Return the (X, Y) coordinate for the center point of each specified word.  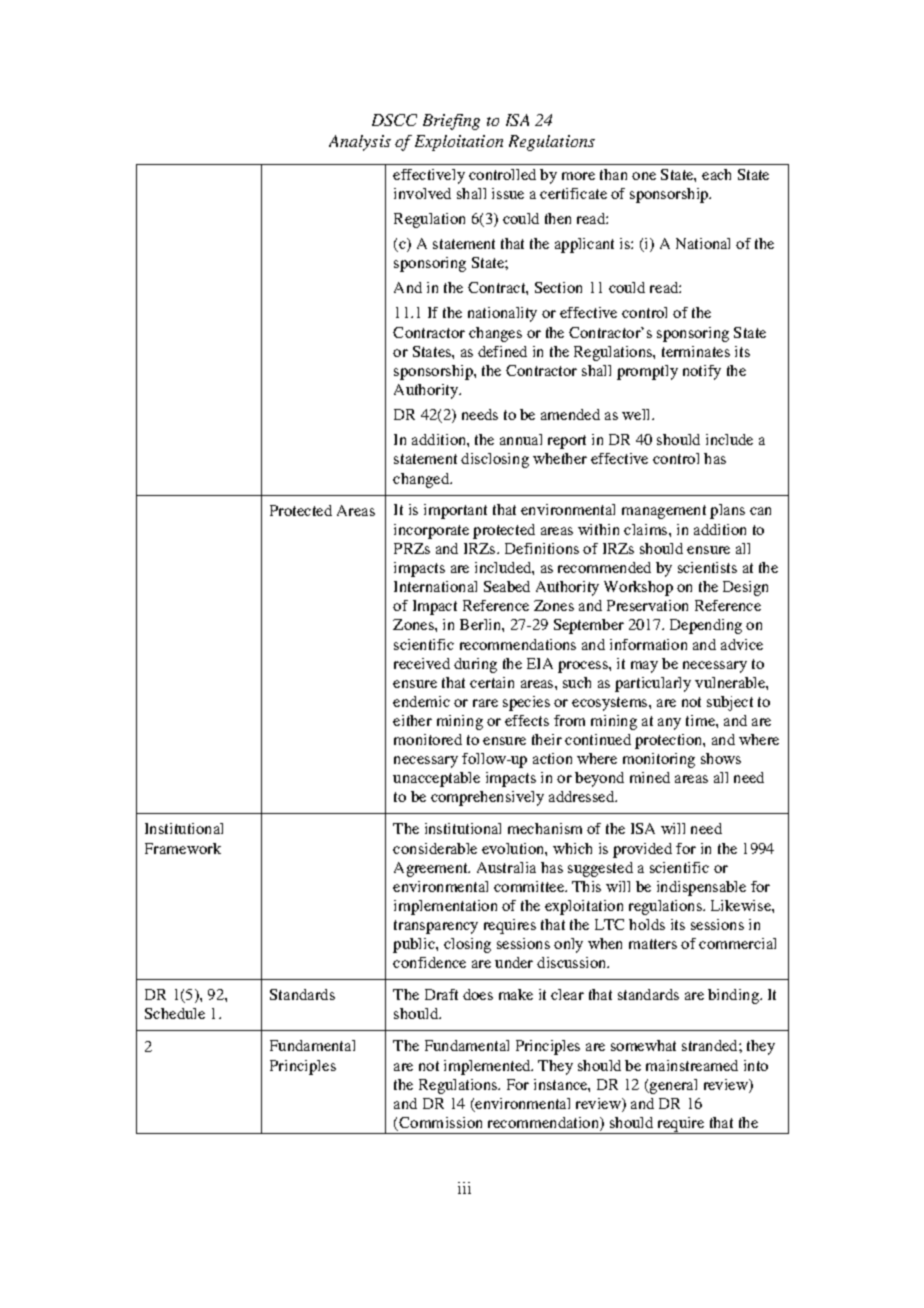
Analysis (360, 143)
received (422, 663)
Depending (706, 626)
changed (422, 480)
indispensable (701, 888)
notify (702, 372)
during (475, 665)
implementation (445, 907)
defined (502, 351)
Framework (183, 848)
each (716, 174)
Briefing (451, 122)
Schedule (175, 1013)
